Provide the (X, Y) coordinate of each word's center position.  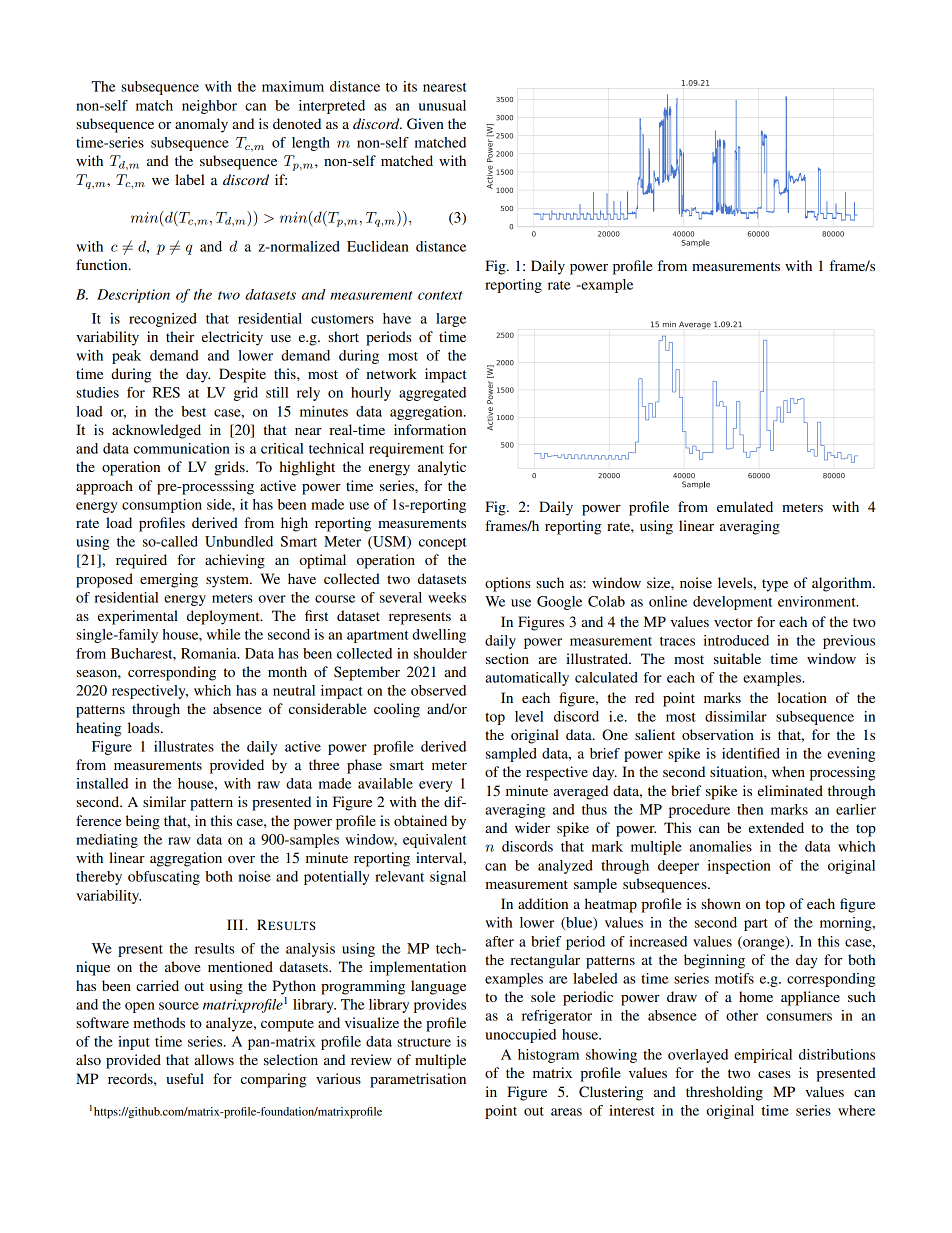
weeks (447, 597)
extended (776, 827)
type (775, 585)
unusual (442, 105)
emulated (745, 506)
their (180, 336)
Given (425, 124)
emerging (169, 580)
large (451, 320)
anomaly (201, 125)
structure (424, 1042)
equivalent (435, 841)
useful (185, 1078)
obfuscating (164, 878)
